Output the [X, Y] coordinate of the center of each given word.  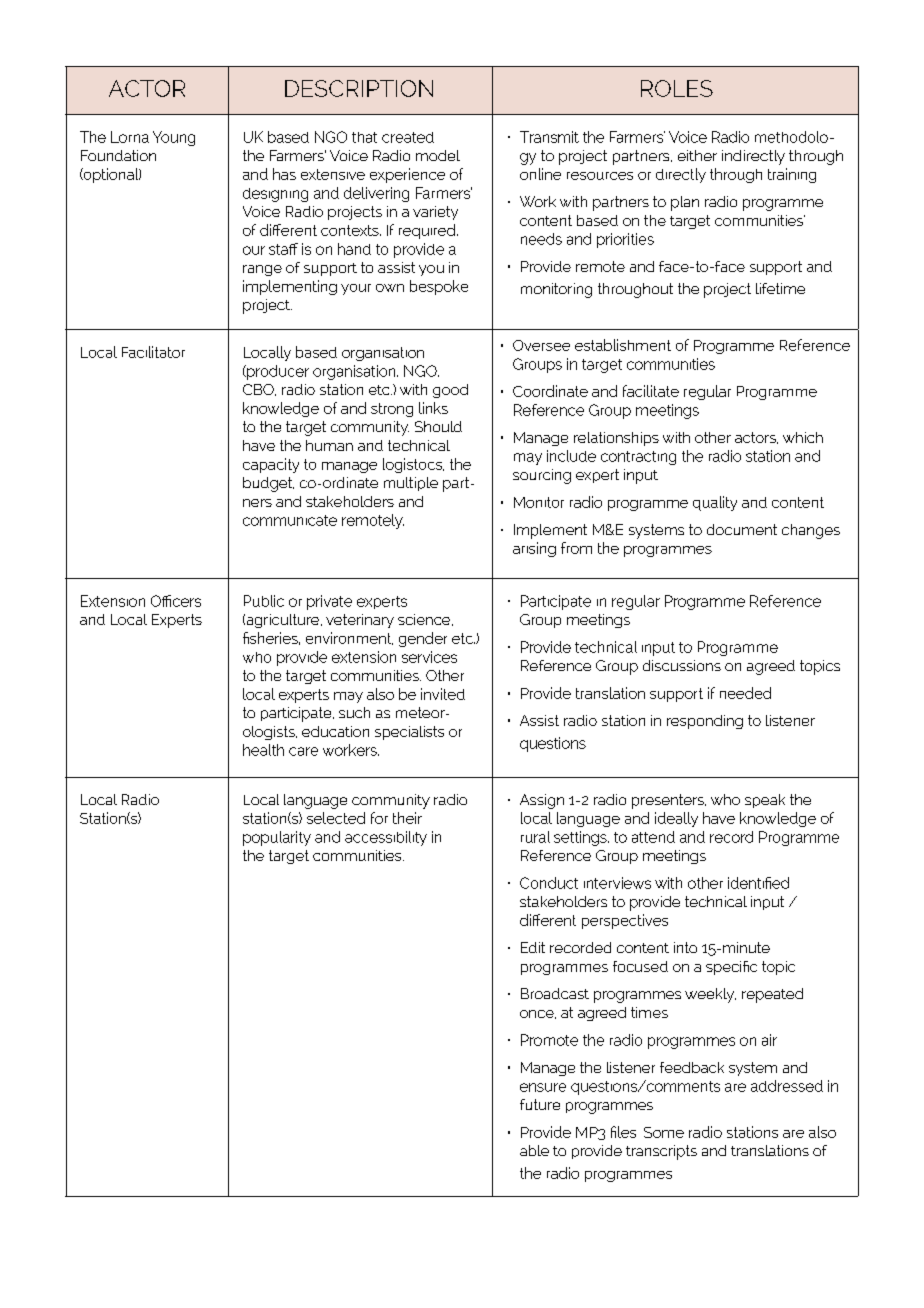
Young [174, 138]
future [540, 1104]
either [697, 155]
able [534, 1150]
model [438, 155]
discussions [682, 665]
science [425, 620]
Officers [176, 601]
